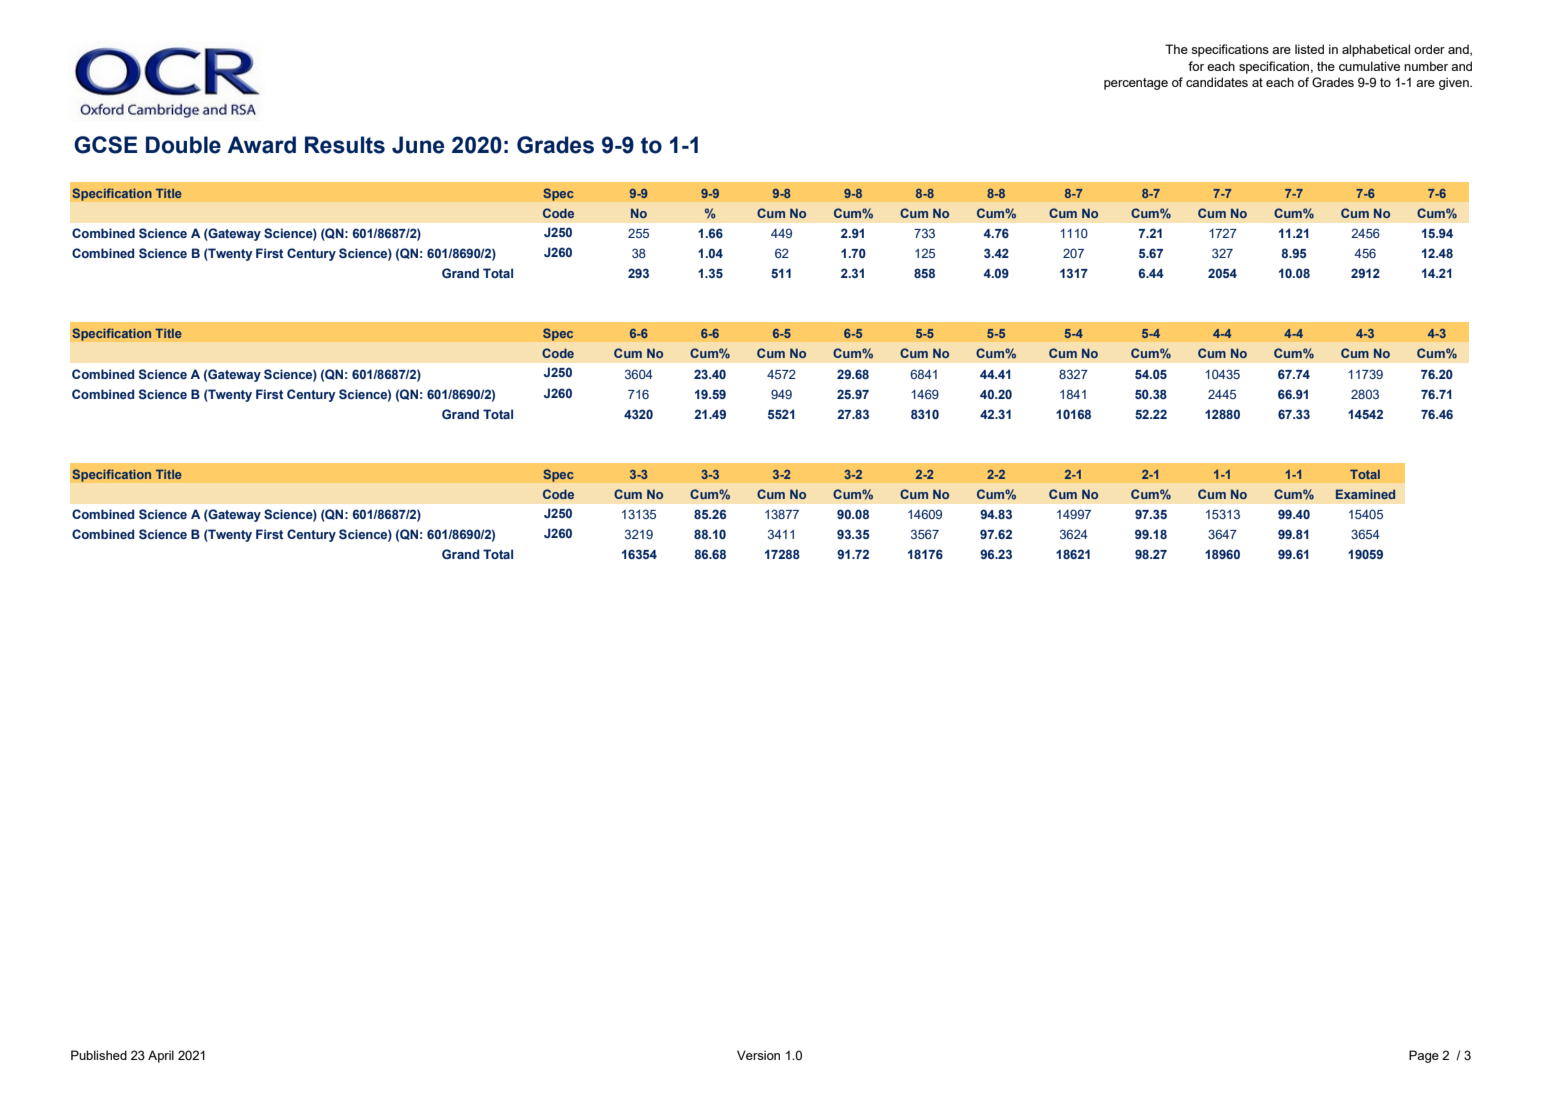 The image size is (1568, 1108). What do you see at coordinates (161, 1056) in the screenshot?
I see `April` at bounding box center [161, 1056].
